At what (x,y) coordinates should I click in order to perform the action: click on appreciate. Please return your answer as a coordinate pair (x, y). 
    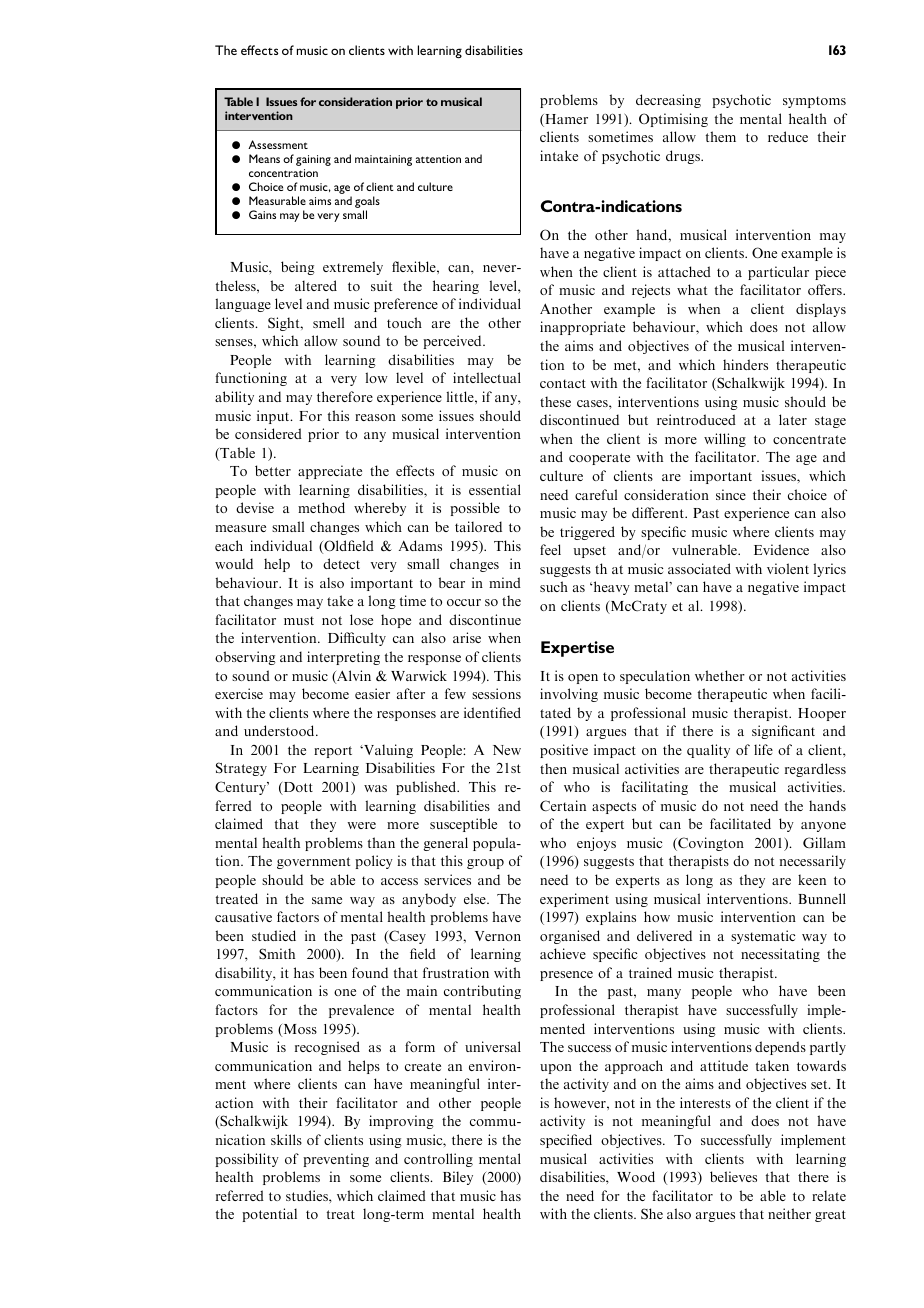
    Looking at the image, I should click on (330, 472).
